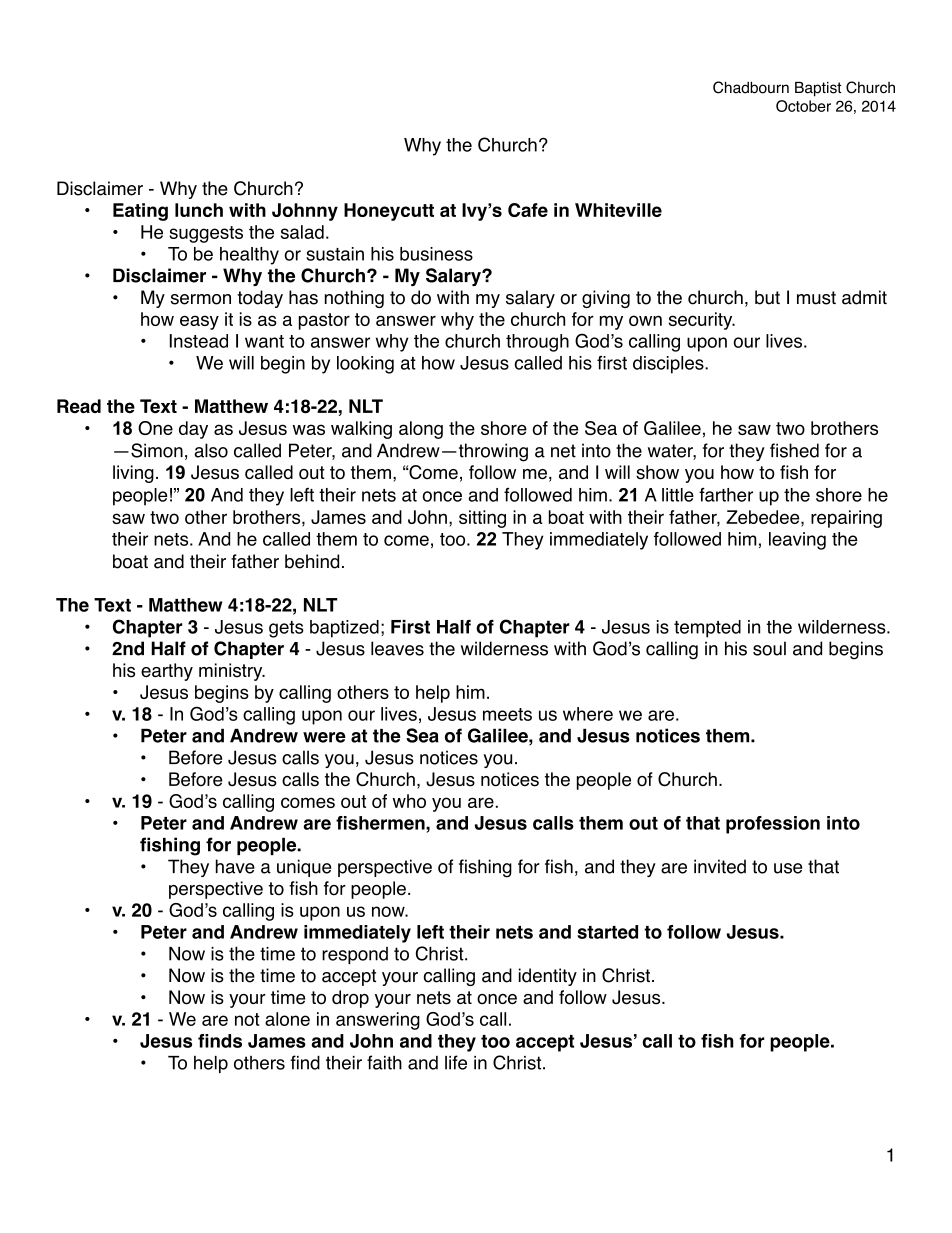 This page has width=952, height=1233. What do you see at coordinates (797, 541) in the page?
I see `leaving` at bounding box center [797, 541].
